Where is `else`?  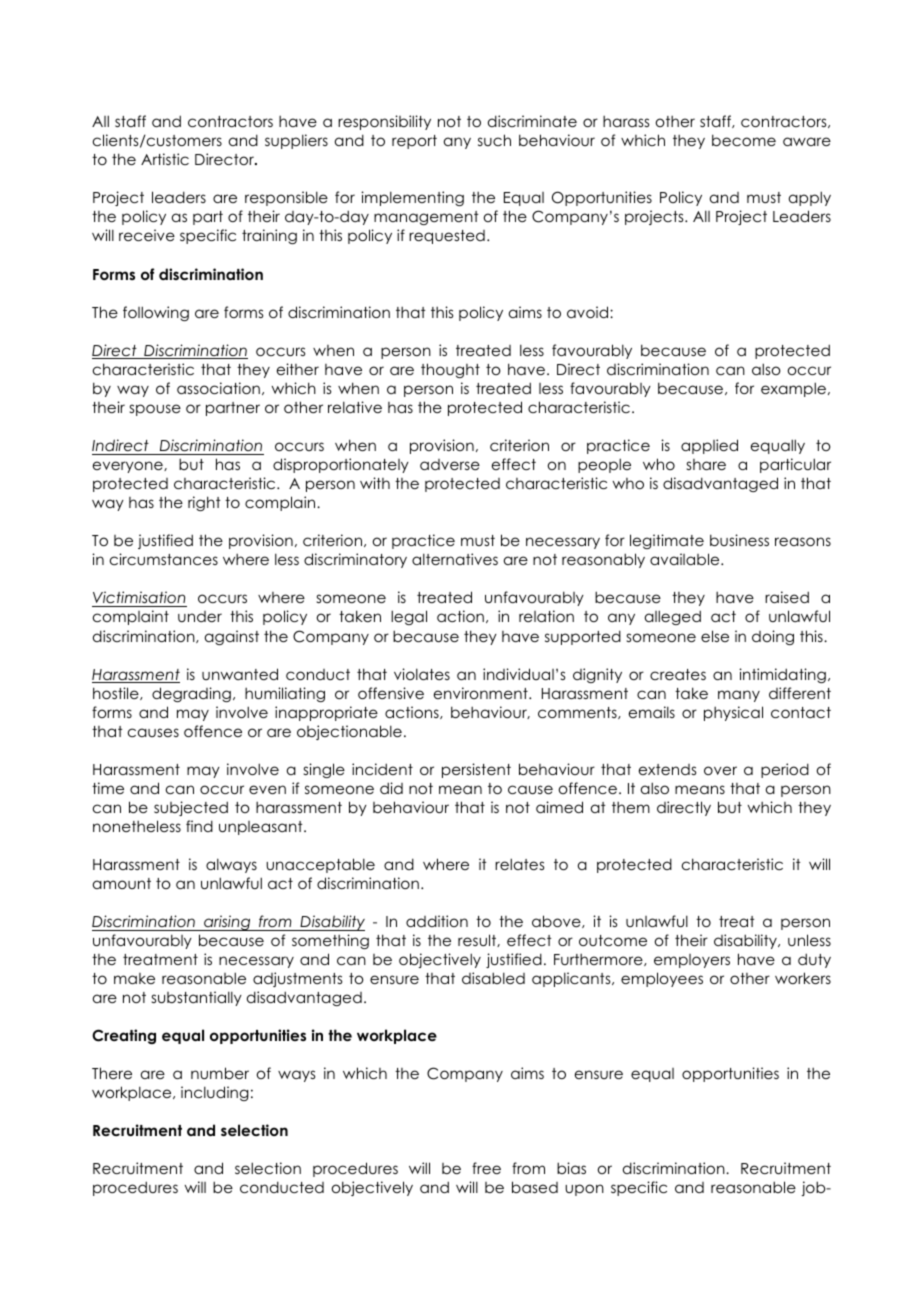 else is located at coordinates (715, 636).
